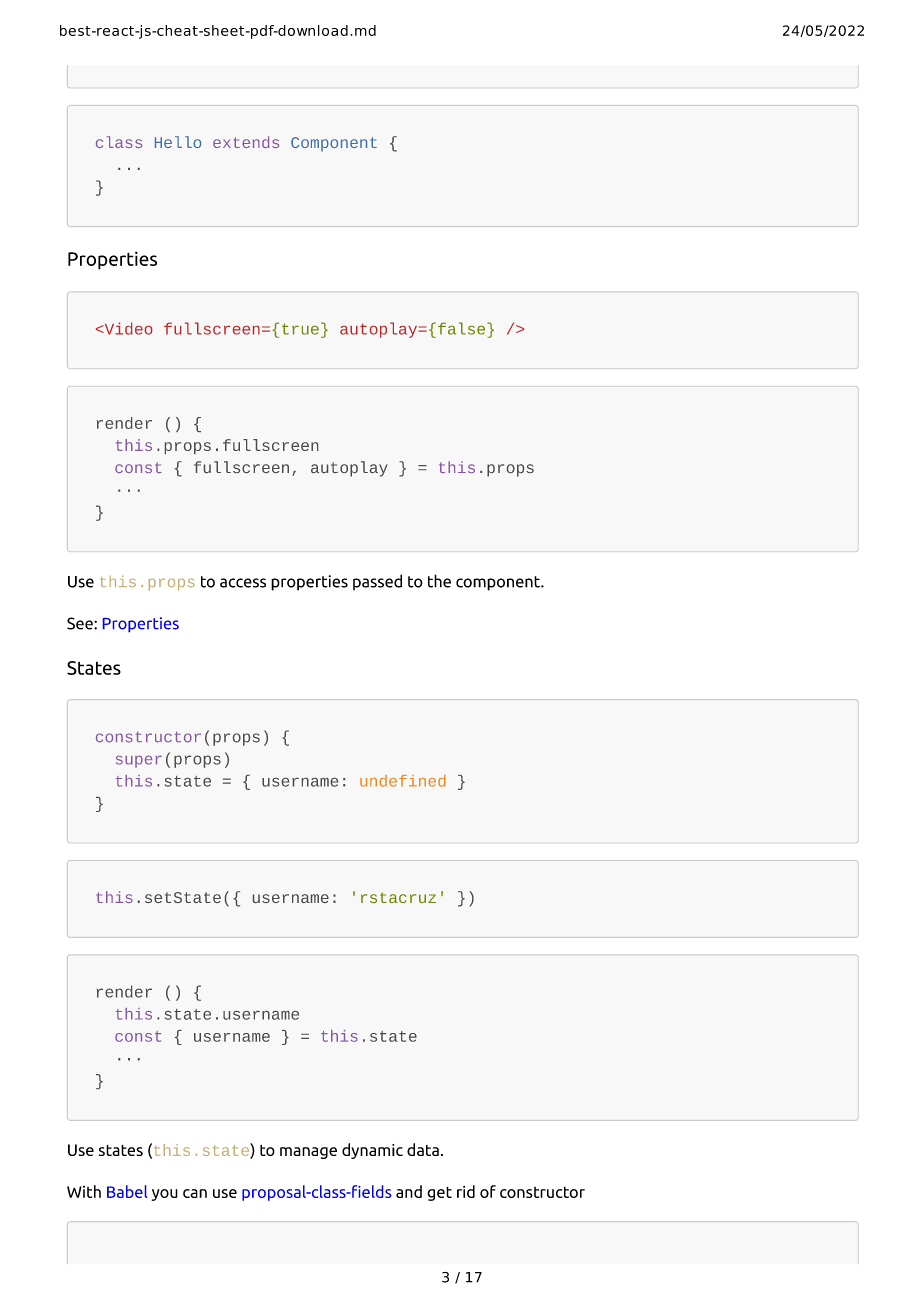 The width and height of the document is (924, 1308). I want to click on Babel, so click(127, 1191).
